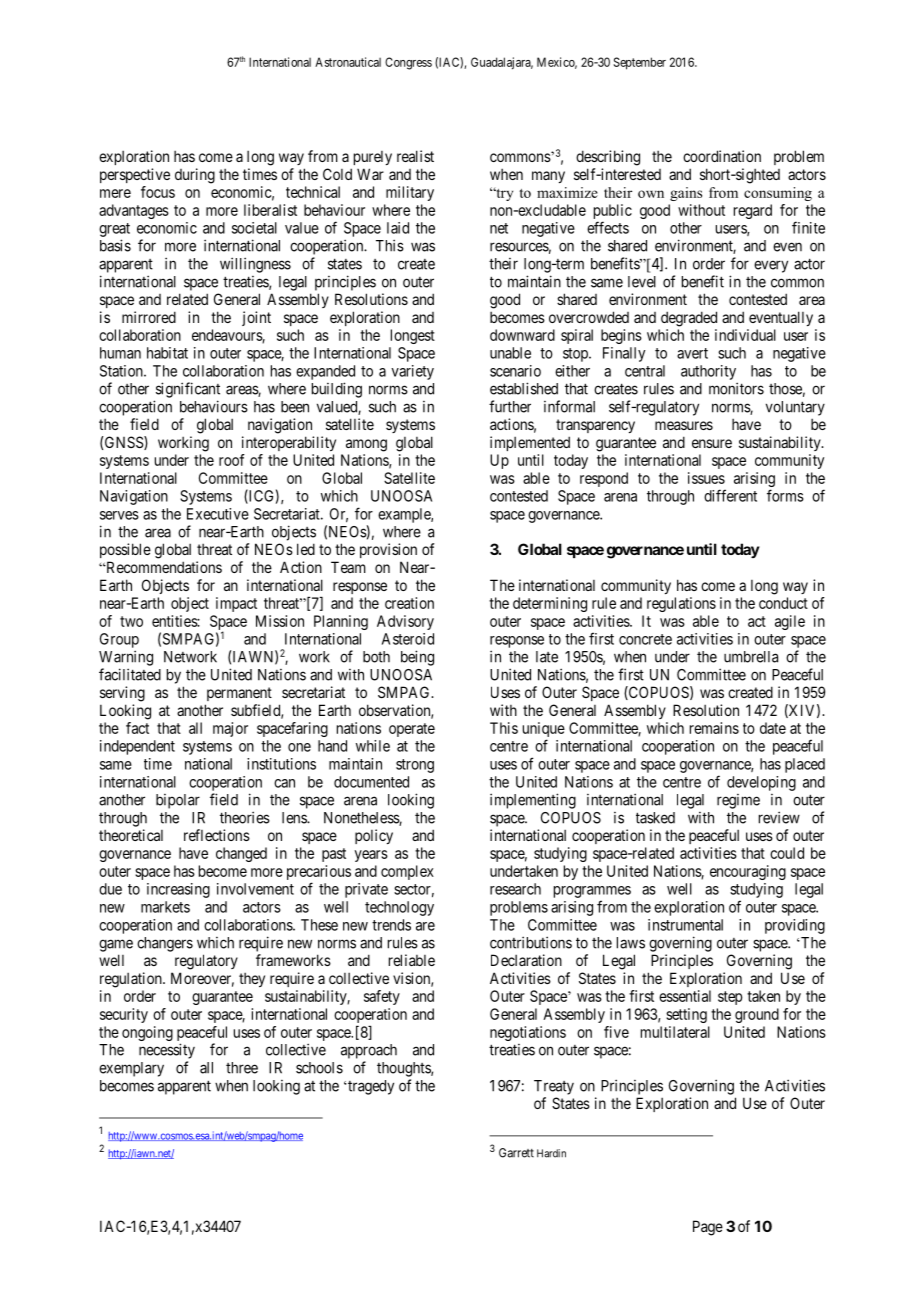 Image resolution: width=924 pixels, height=1308 pixels. What do you see at coordinates (408, 63) in the document?
I see `Congress` at bounding box center [408, 63].
